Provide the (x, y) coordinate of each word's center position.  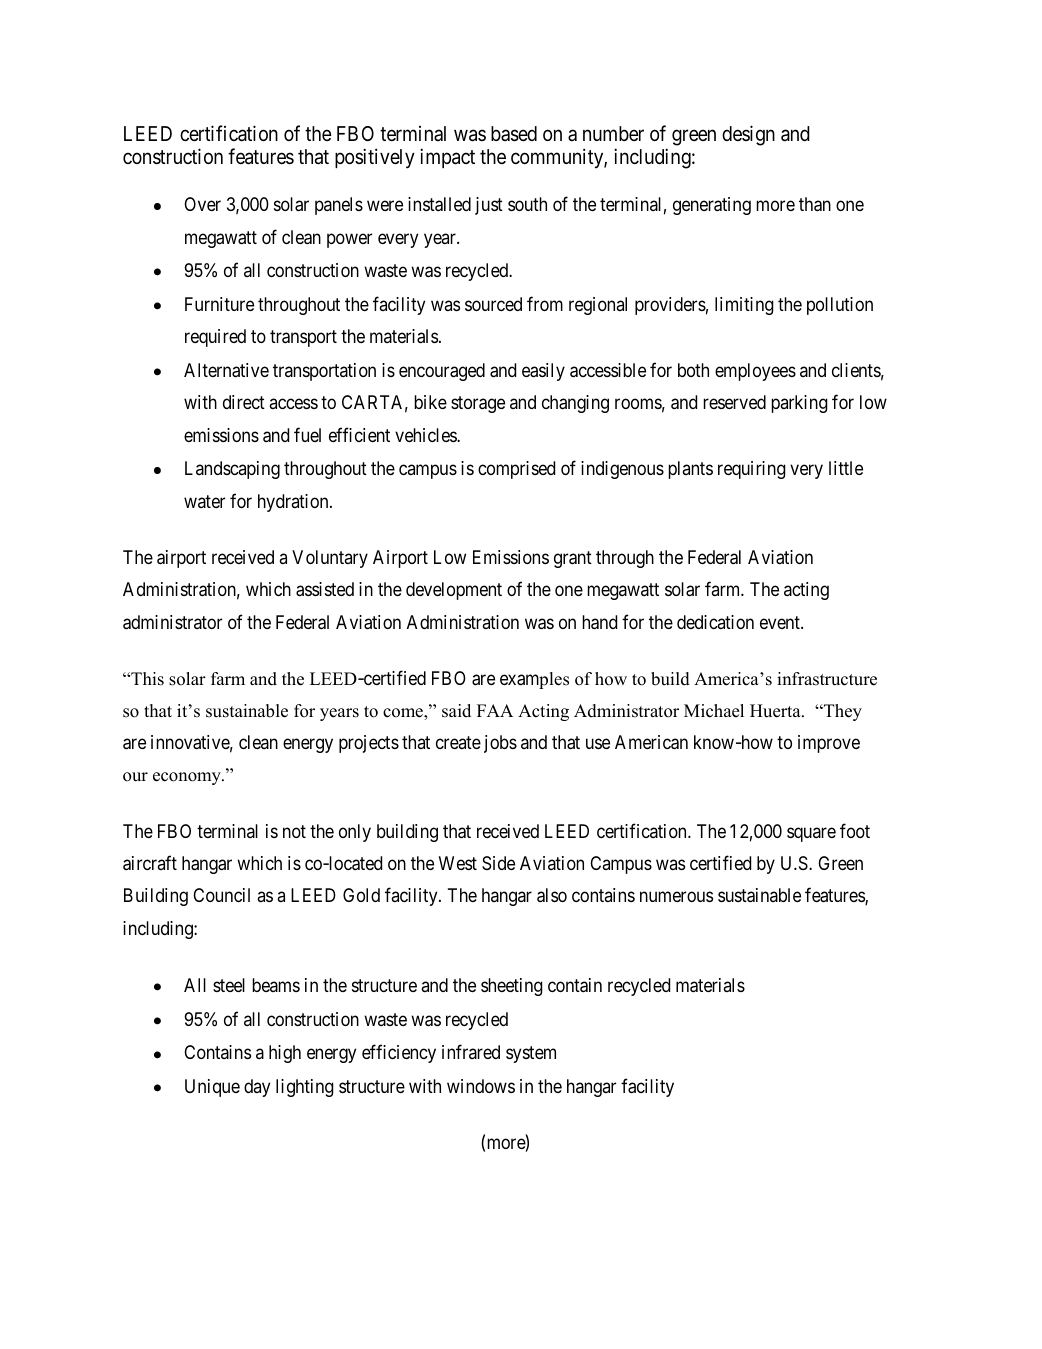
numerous (676, 897)
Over (202, 204)
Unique (212, 1088)
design (748, 135)
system (531, 1055)
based (514, 134)
